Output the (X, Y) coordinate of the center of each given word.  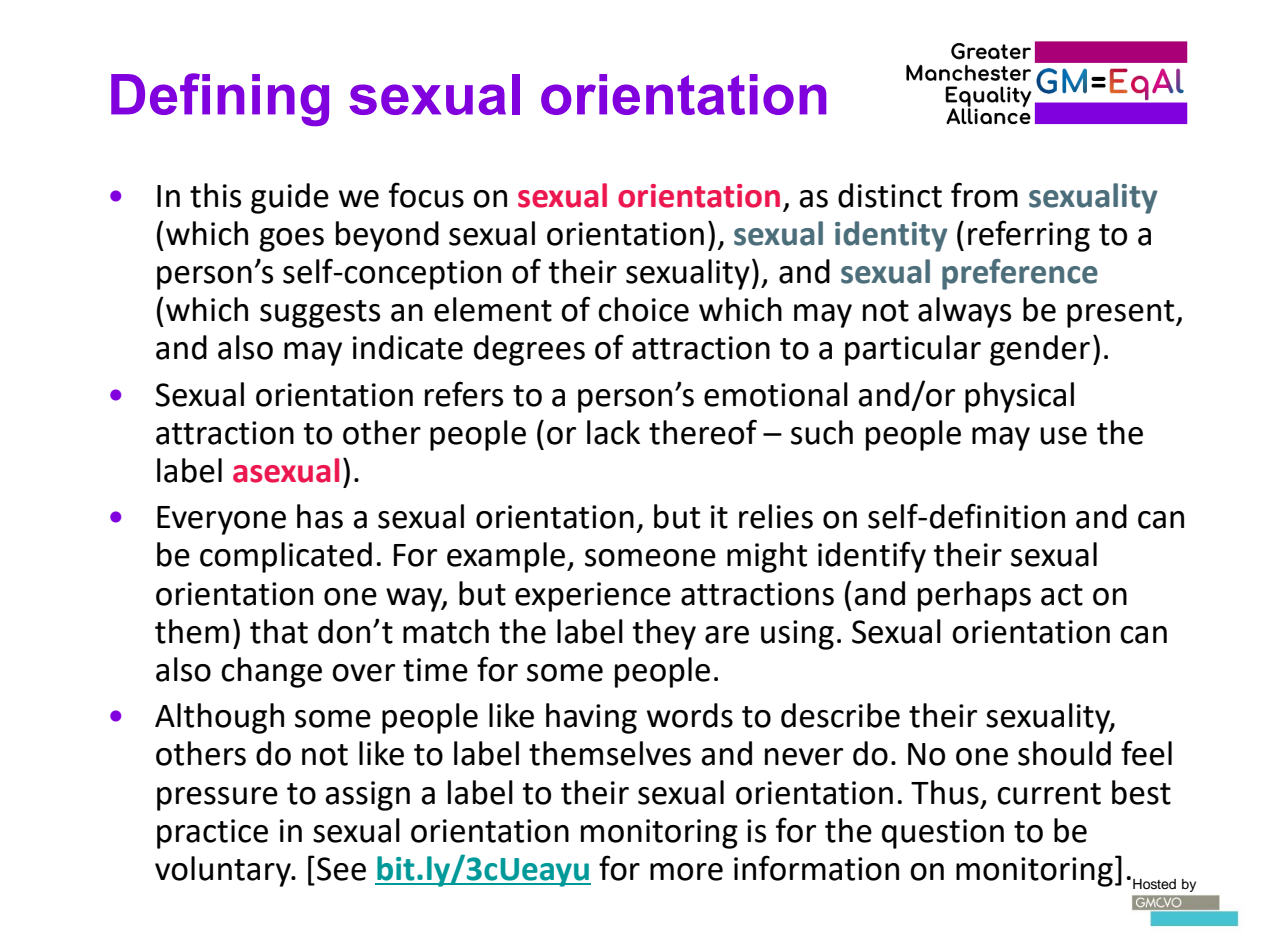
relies (776, 516)
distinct (890, 195)
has (320, 516)
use (1063, 436)
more (686, 872)
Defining (220, 99)
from (984, 195)
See (341, 869)
